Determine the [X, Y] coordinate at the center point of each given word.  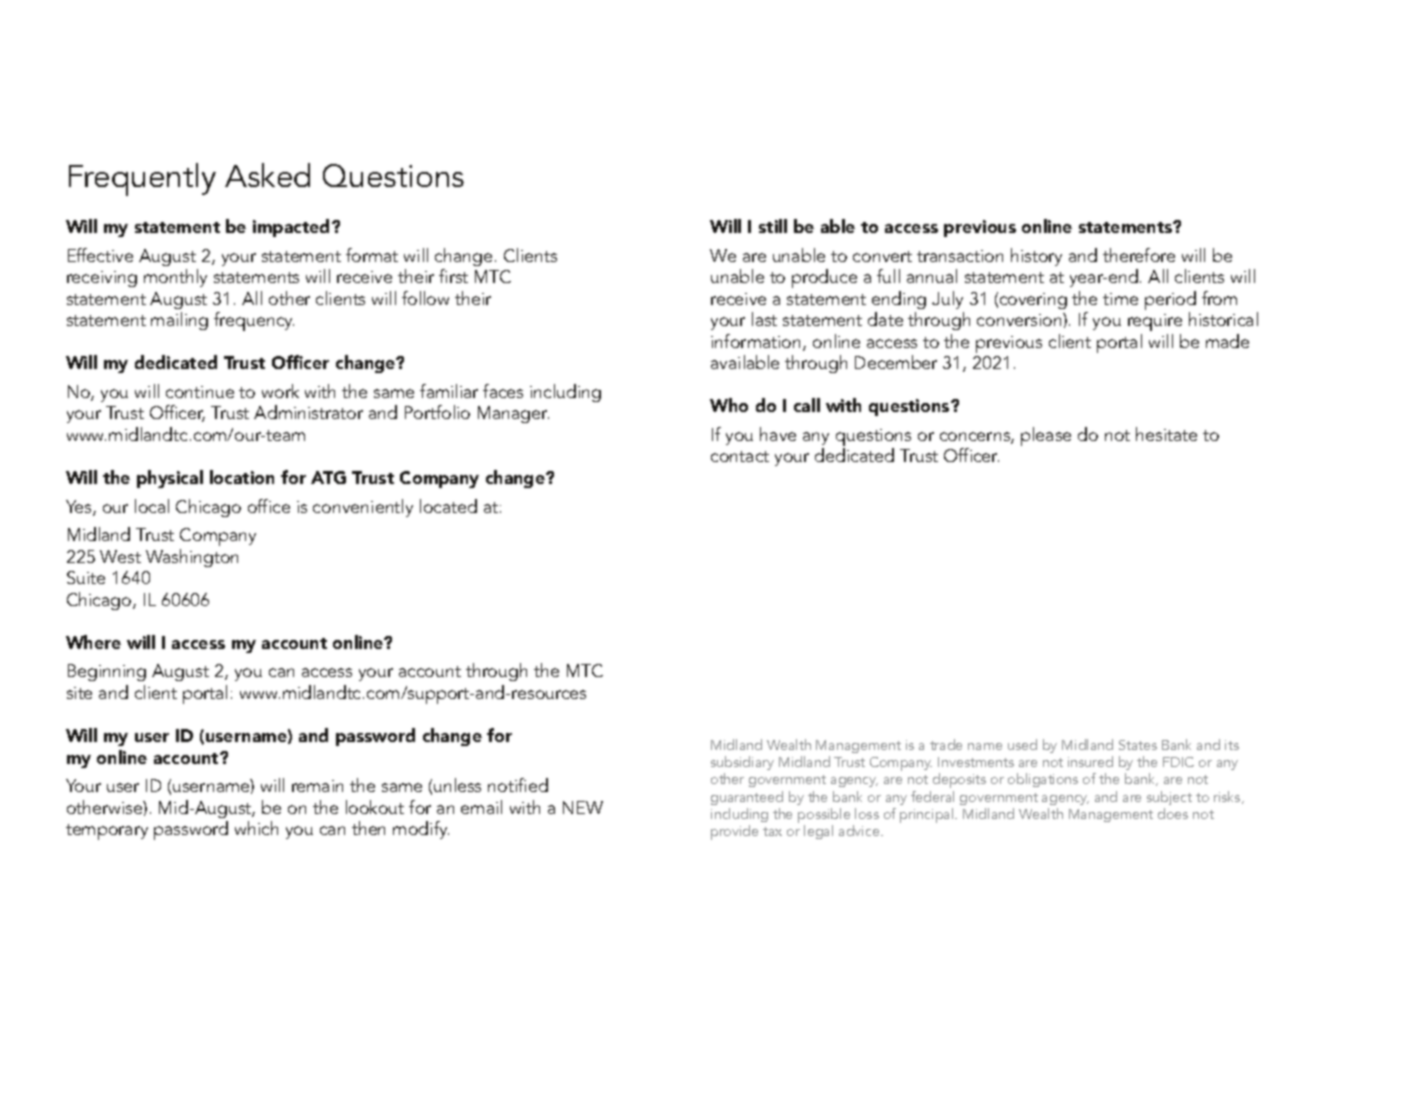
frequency [254, 321]
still [773, 226]
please [1046, 436]
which [256, 828]
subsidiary [742, 765]
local [152, 506]
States [1138, 745]
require [1155, 322]
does [1173, 813]
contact [740, 456]
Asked [267, 175]
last [764, 319]
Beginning [107, 672]
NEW [583, 807]
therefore [1139, 255]
